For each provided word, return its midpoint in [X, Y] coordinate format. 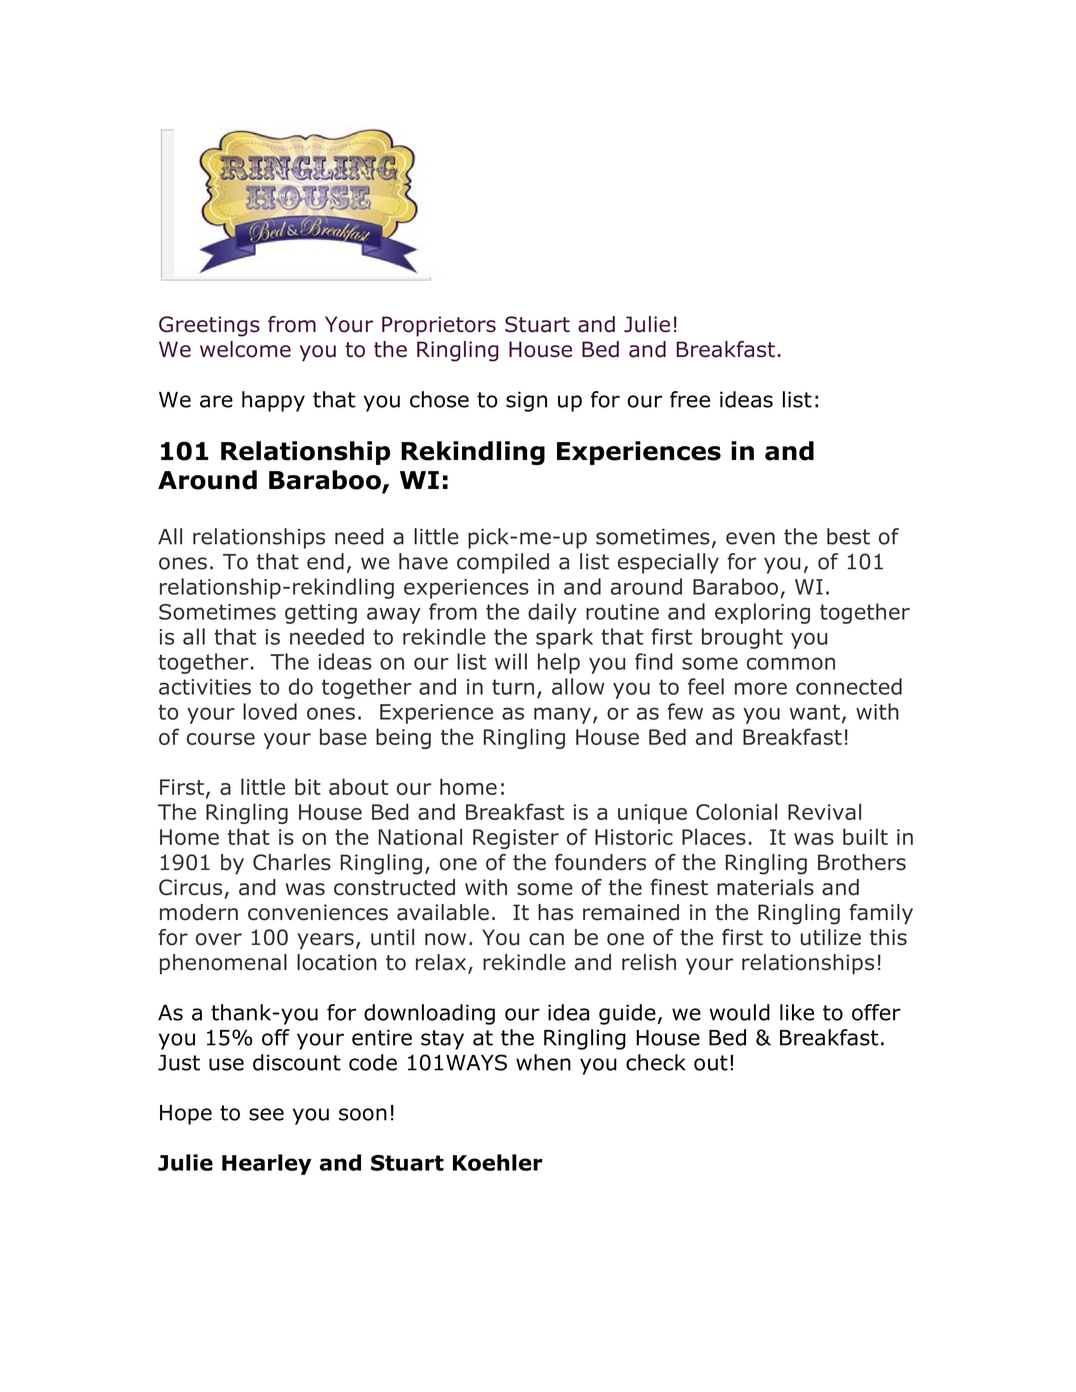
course [221, 739]
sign [526, 401]
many [562, 715]
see [266, 1114]
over [219, 939]
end [325, 561]
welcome [245, 349]
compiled [503, 563]
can [546, 939]
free [690, 399]
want [815, 712]
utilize [831, 937]
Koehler [497, 1162]
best [848, 536]
